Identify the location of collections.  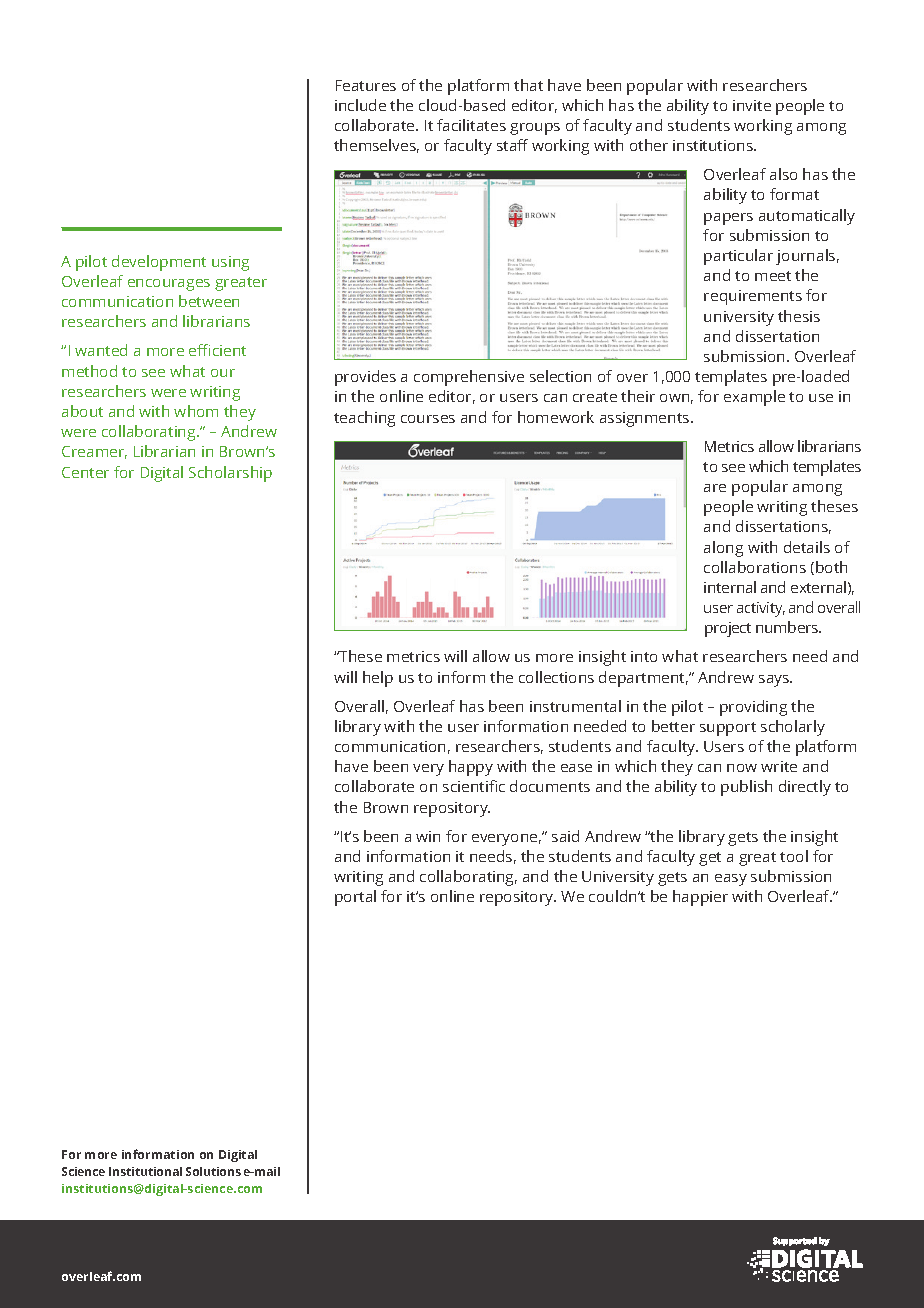
(556, 677).
